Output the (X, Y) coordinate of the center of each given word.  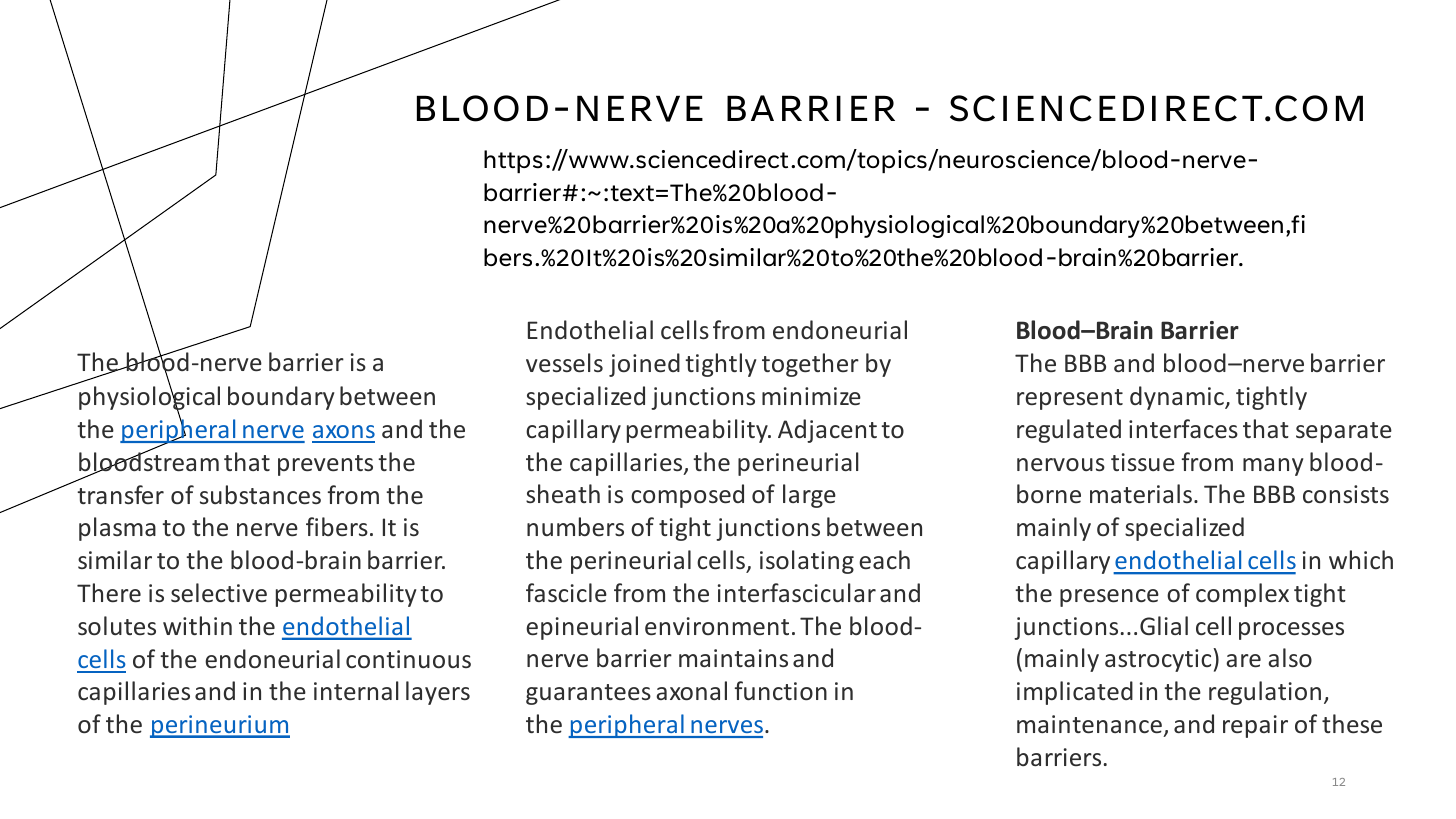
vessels (564, 363)
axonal (691, 690)
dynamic (1178, 398)
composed (687, 496)
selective (219, 592)
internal (356, 690)
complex (1242, 595)
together (810, 365)
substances (260, 494)
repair (1255, 726)
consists (1346, 494)
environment (717, 626)
